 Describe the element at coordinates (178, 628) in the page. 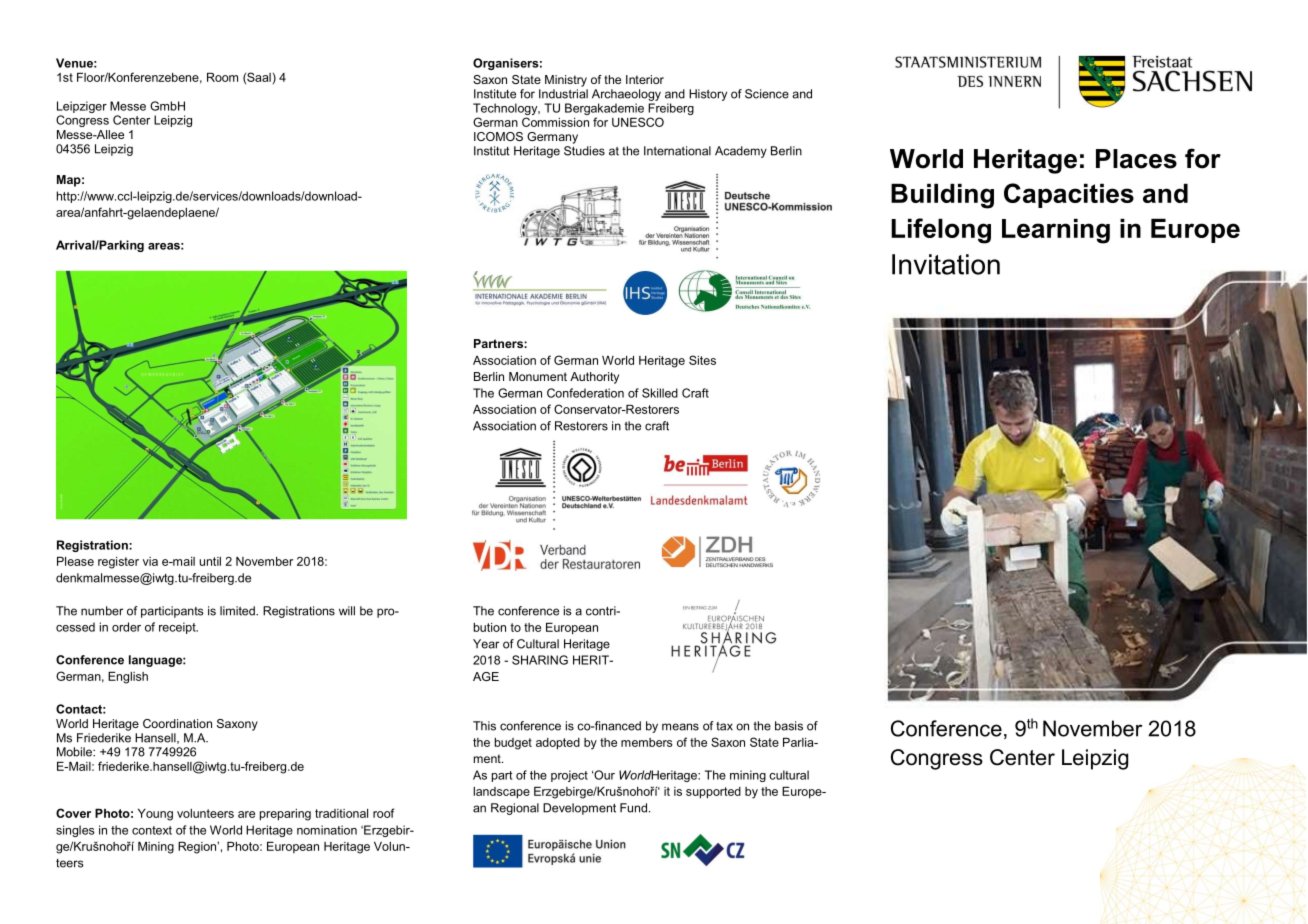

I see `receipt` at that location.
